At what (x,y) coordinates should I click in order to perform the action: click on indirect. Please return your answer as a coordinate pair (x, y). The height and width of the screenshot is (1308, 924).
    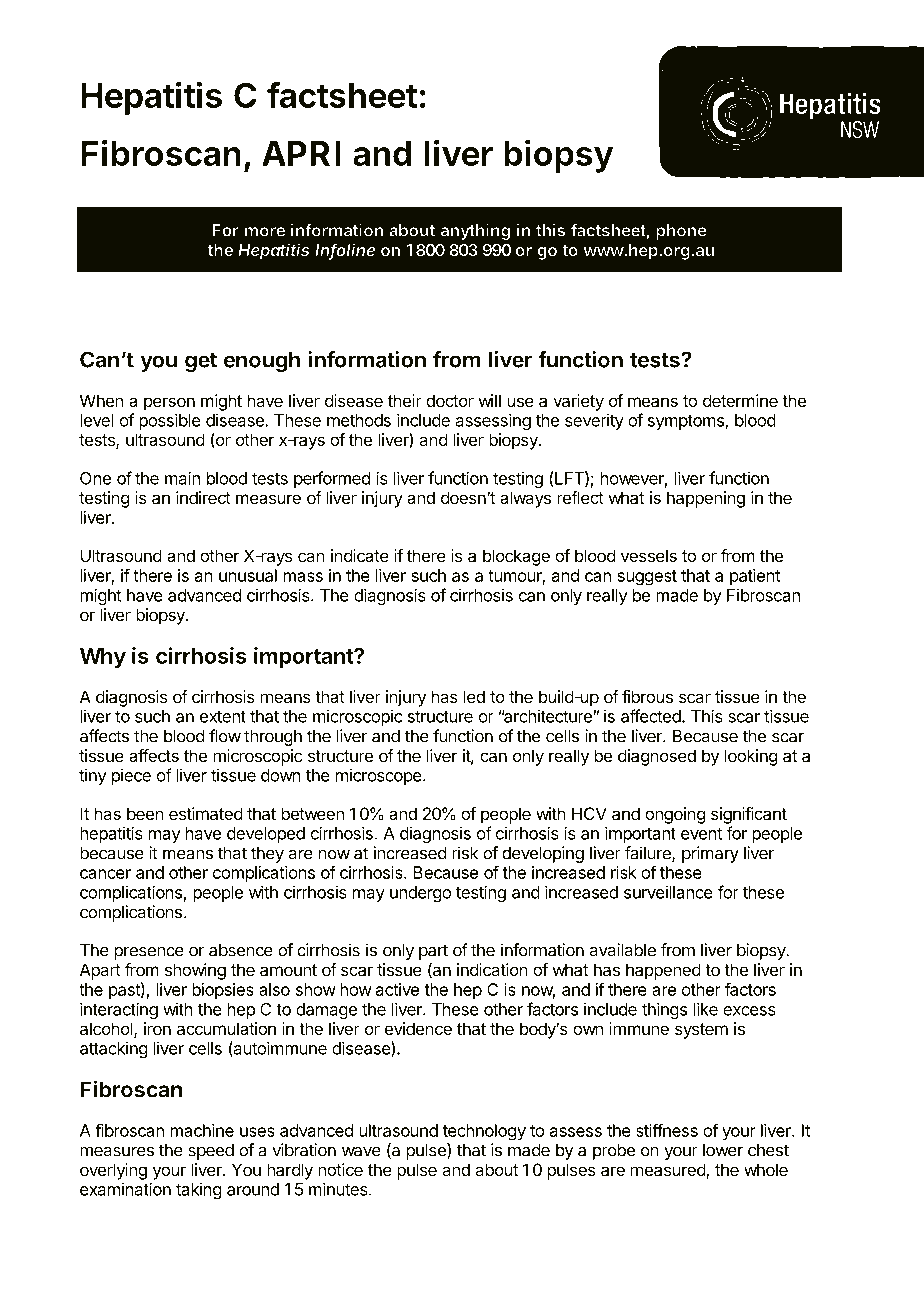
    Looking at the image, I should click on (203, 497).
